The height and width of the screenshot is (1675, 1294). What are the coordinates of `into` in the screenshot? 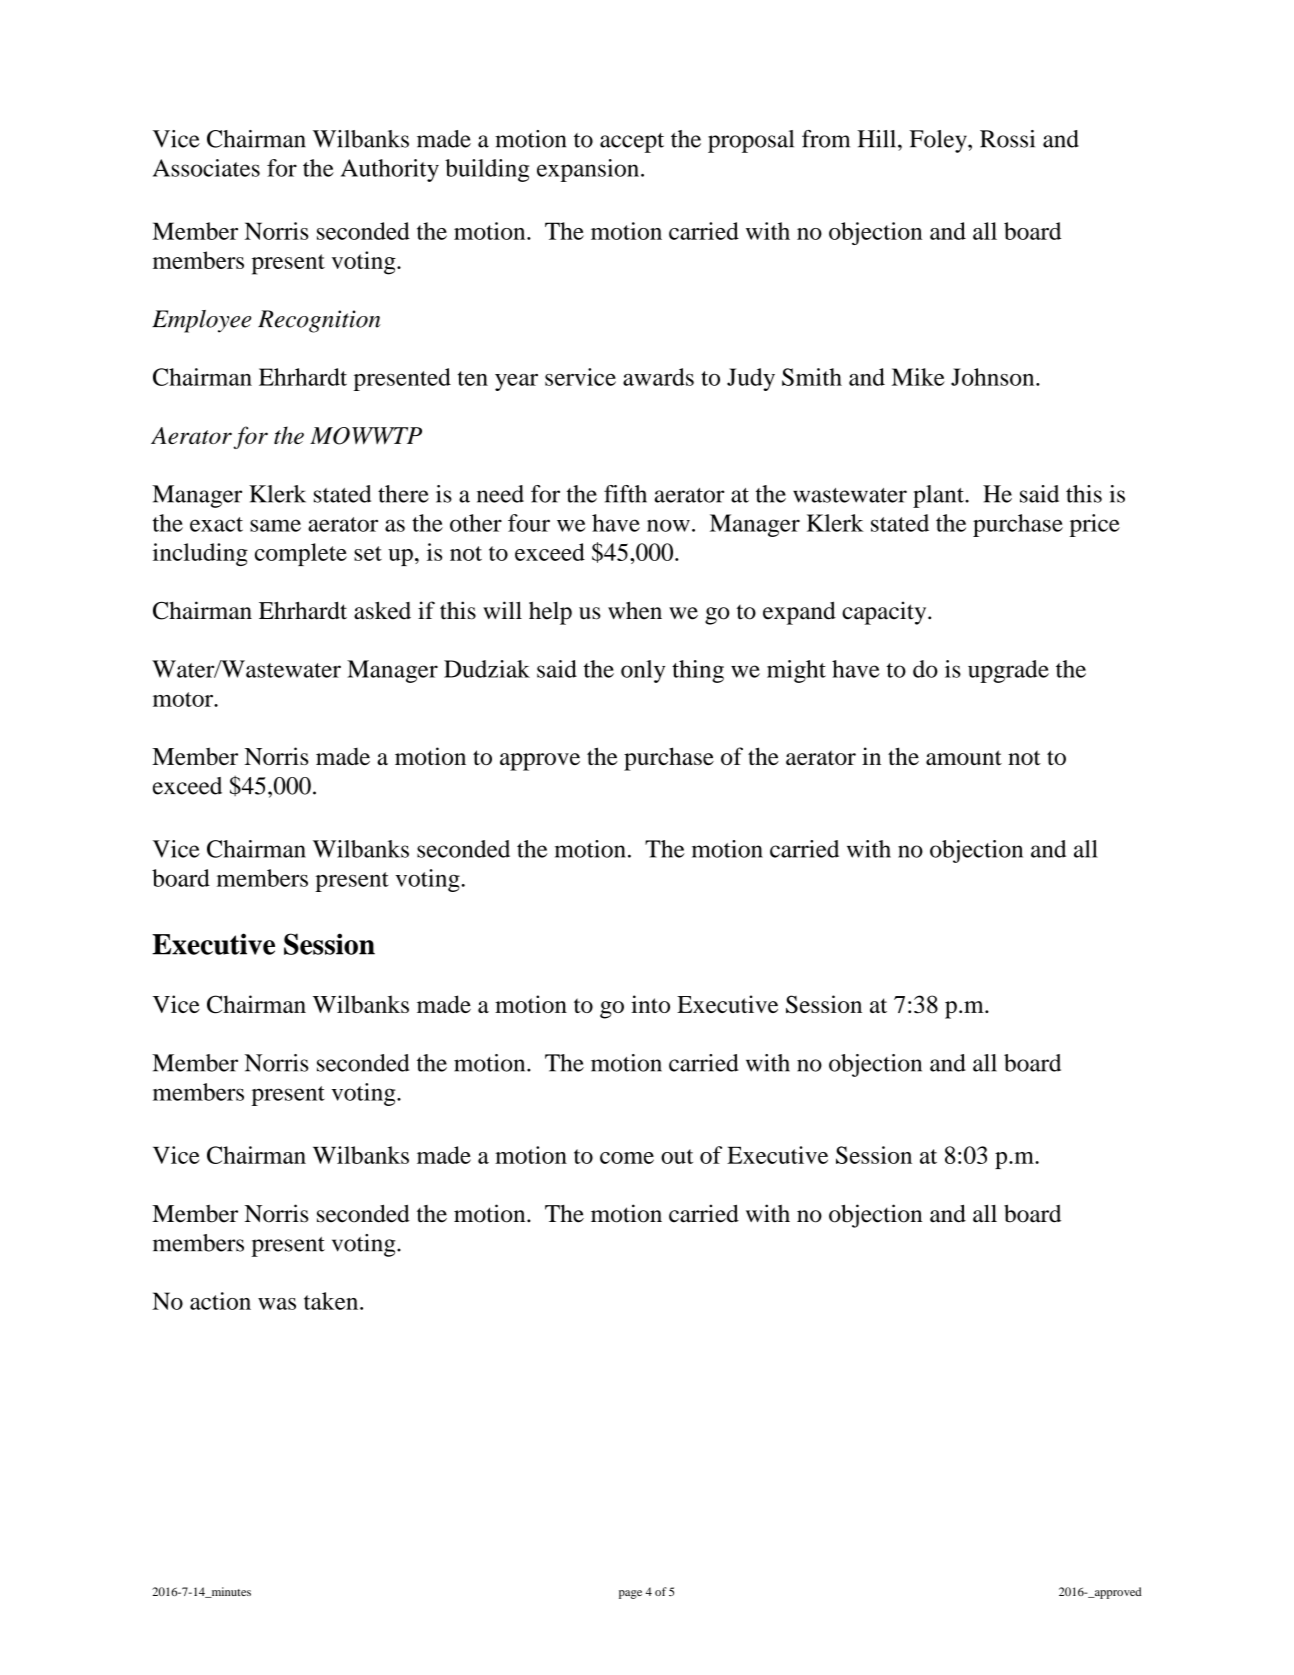 It's located at (650, 1004).
